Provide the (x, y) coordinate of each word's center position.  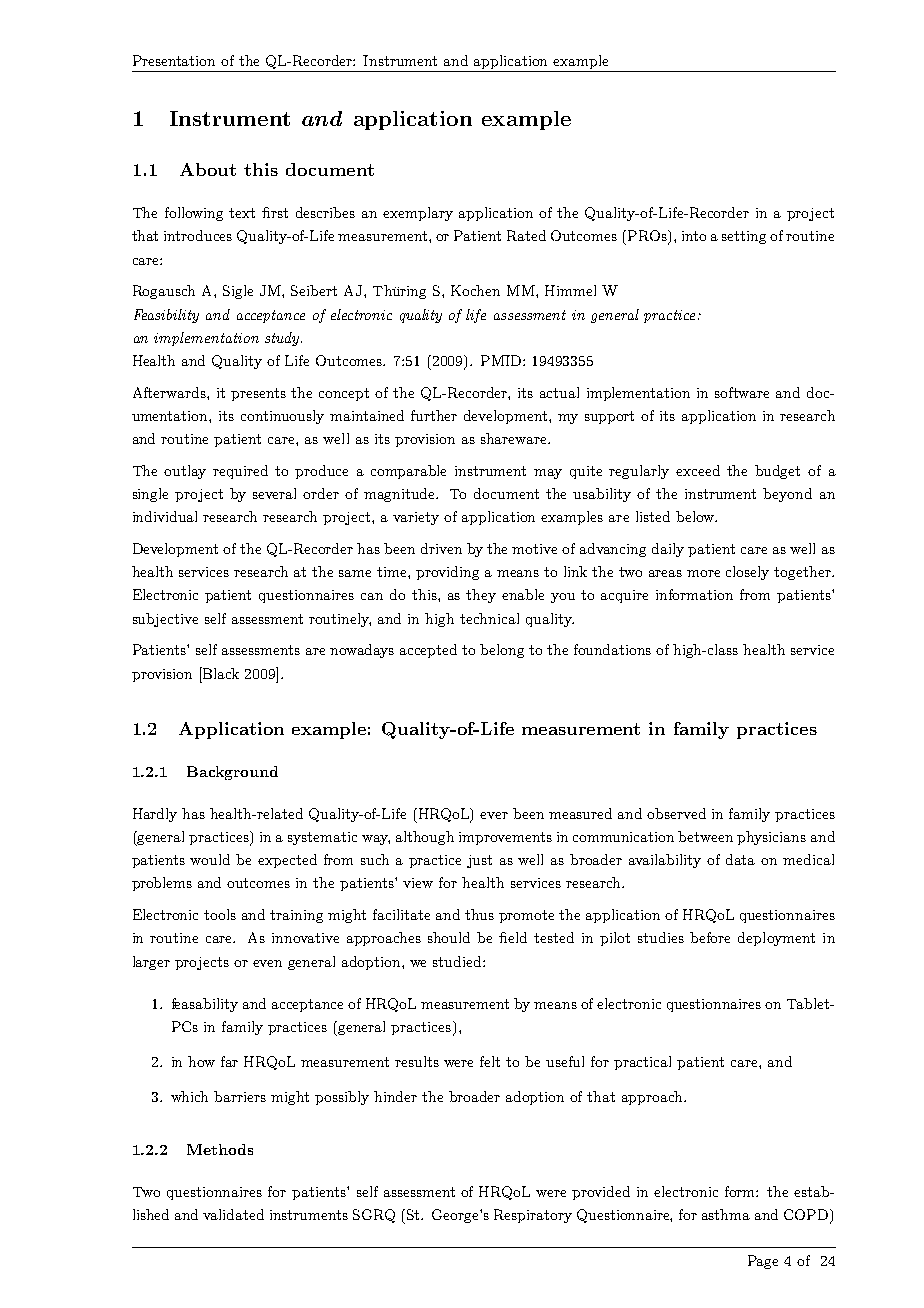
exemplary (418, 214)
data (740, 859)
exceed (698, 470)
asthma (726, 1214)
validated (233, 1214)
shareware (515, 438)
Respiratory (533, 1216)
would (210, 859)
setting (744, 237)
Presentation (174, 60)
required (240, 472)
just (479, 861)
